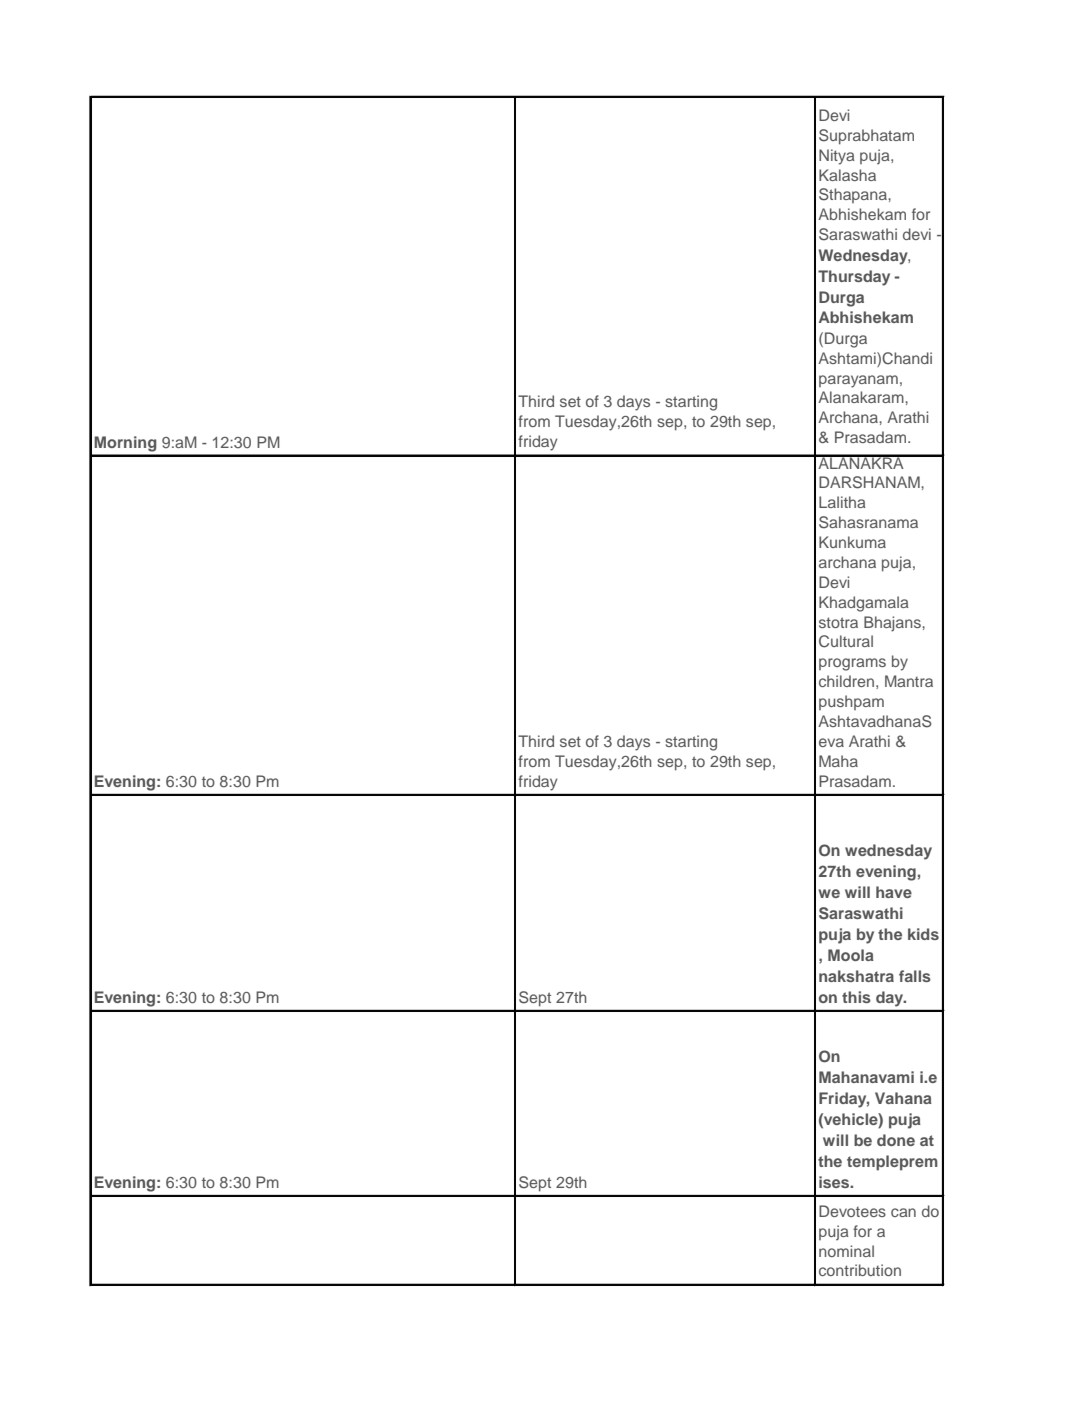  Describe the element at coordinates (846, 1251) in the screenshot. I see `nominal` at that location.
